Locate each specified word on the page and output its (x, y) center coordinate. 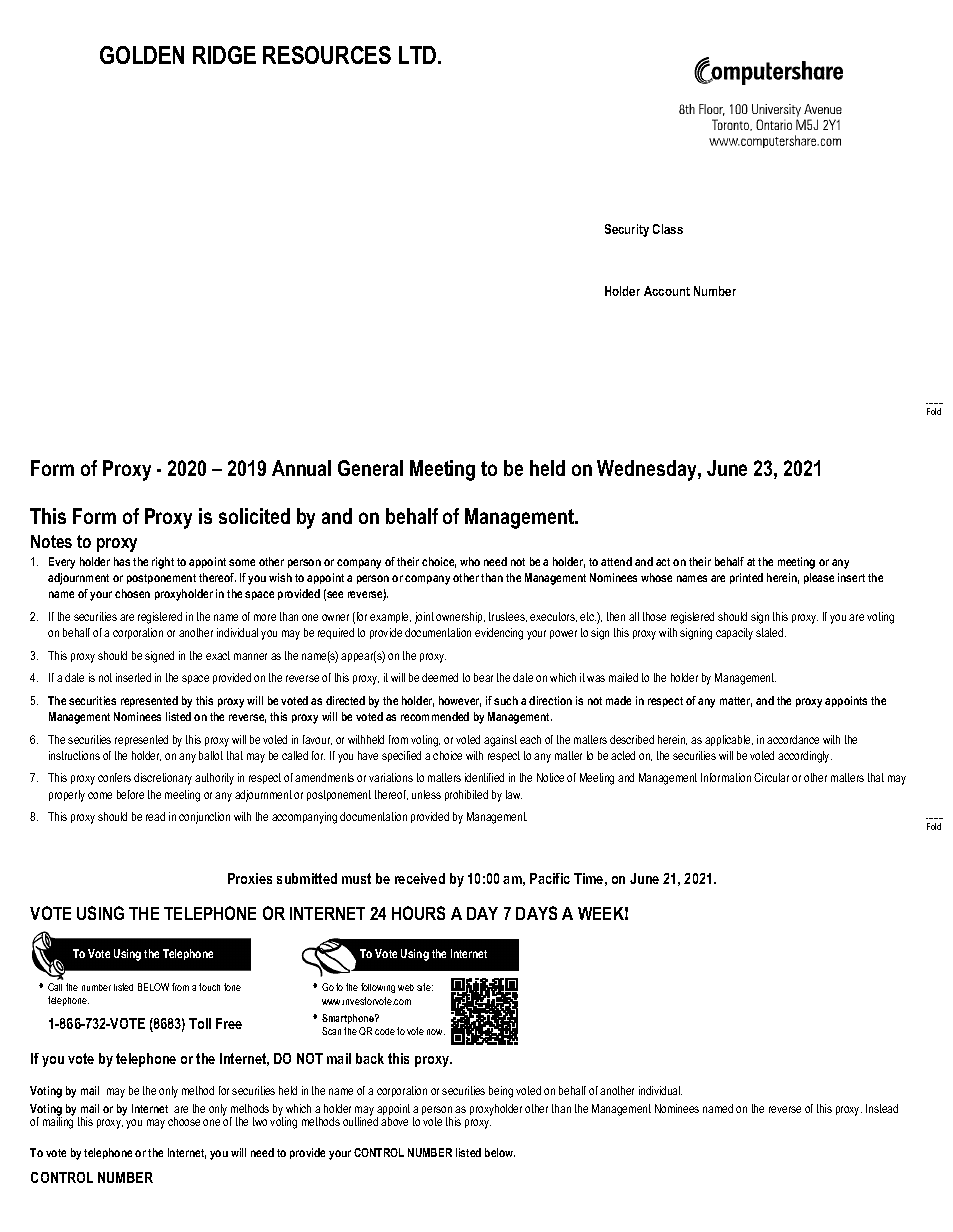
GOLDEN (142, 55)
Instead (882, 1108)
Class (668, 229)
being (501, 1092)
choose (184, 1121)
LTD (419, 55)
